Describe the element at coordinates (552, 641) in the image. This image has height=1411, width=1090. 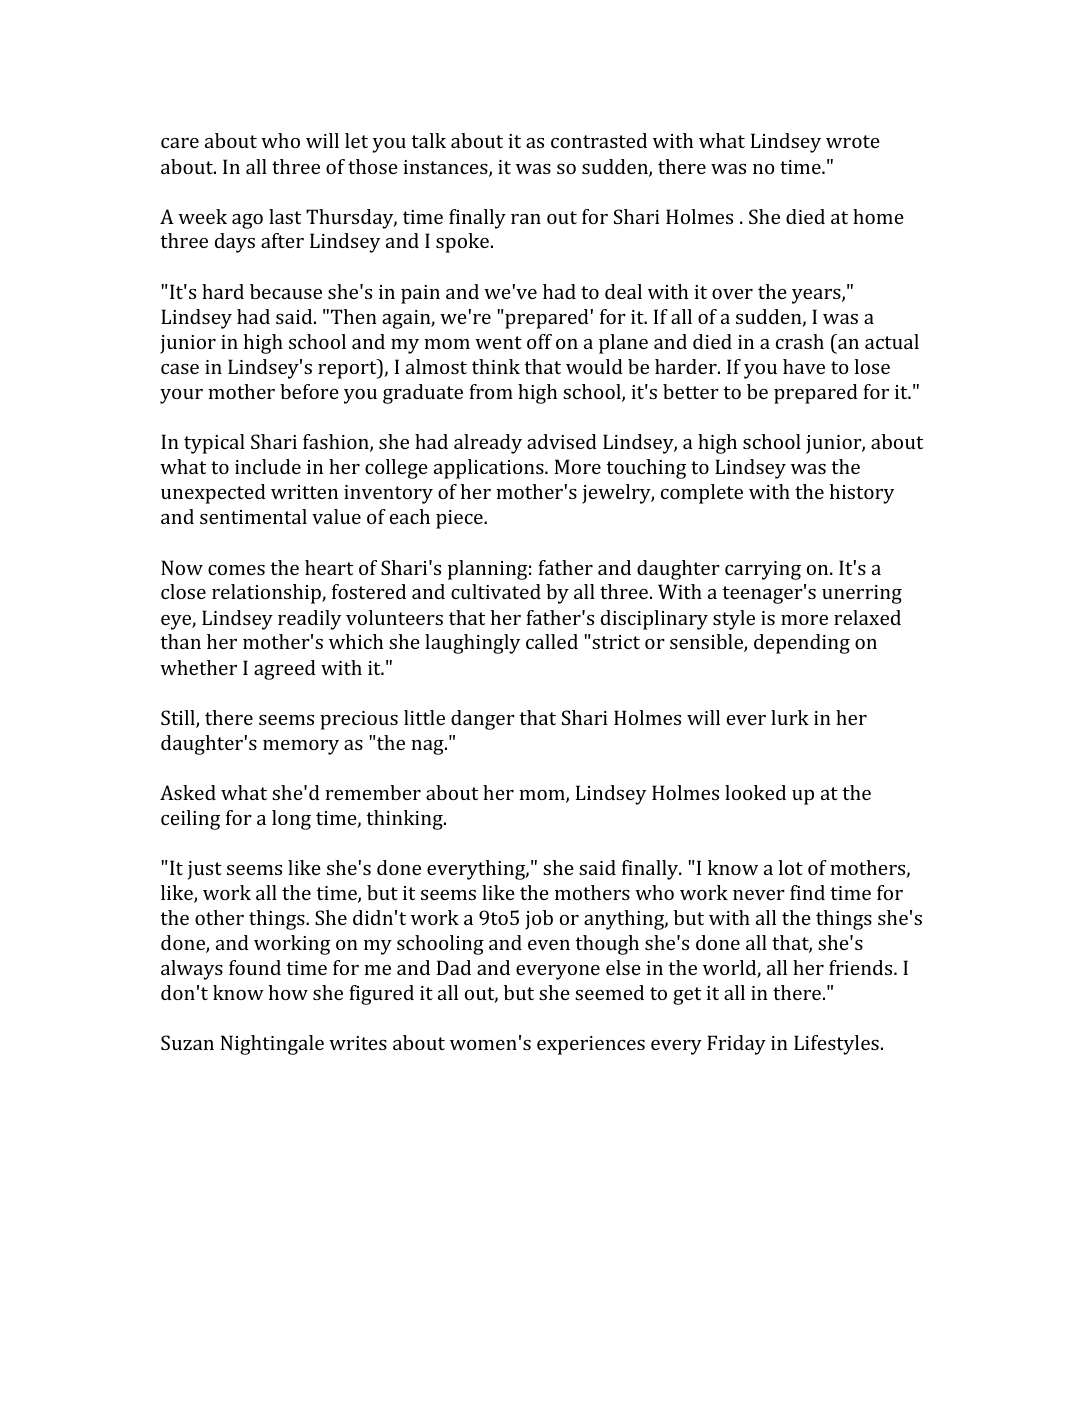
I see `called` at that location.
